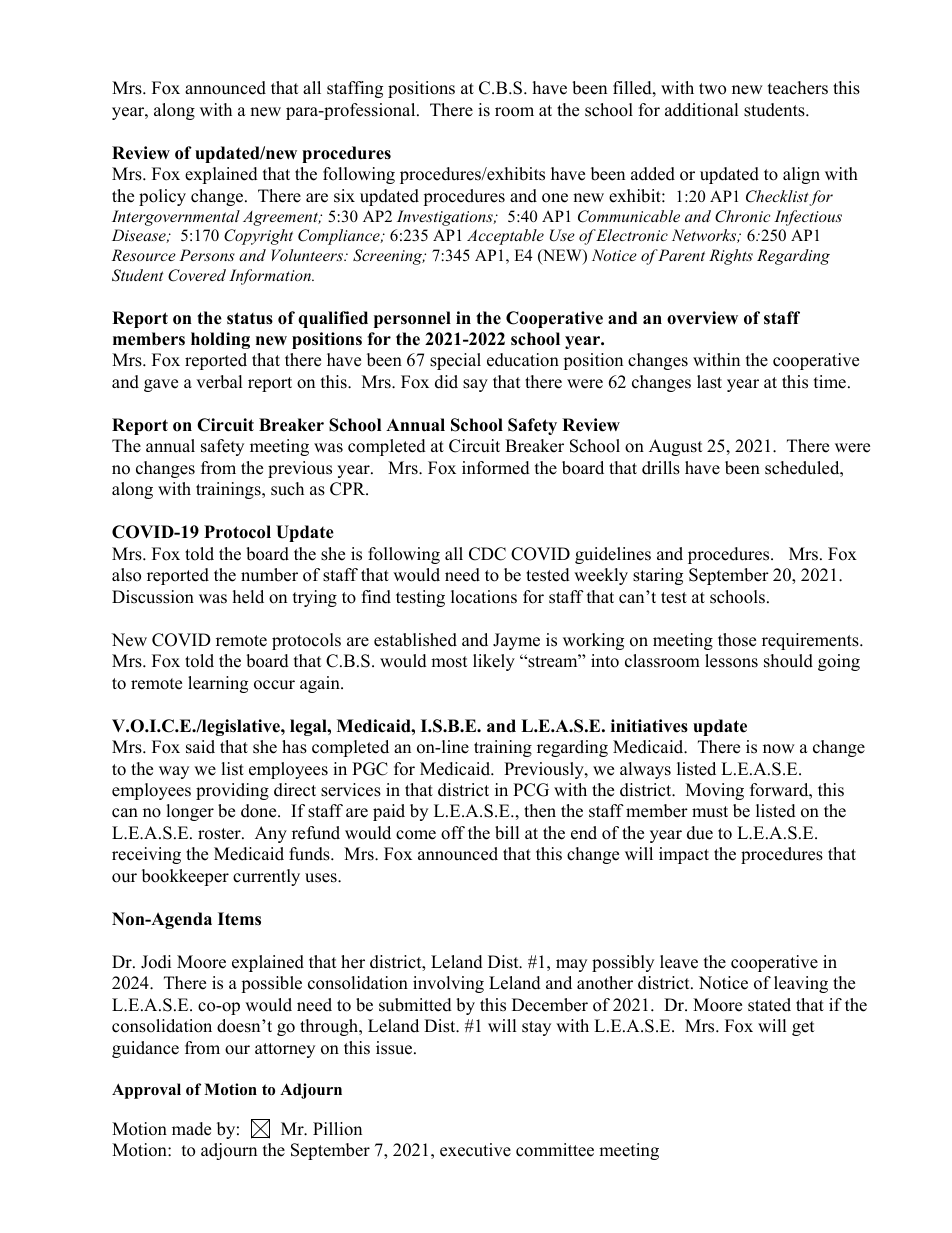 The width and height of the screenshot is (952, 1233). I want to click on get, so click(803, 1028).
